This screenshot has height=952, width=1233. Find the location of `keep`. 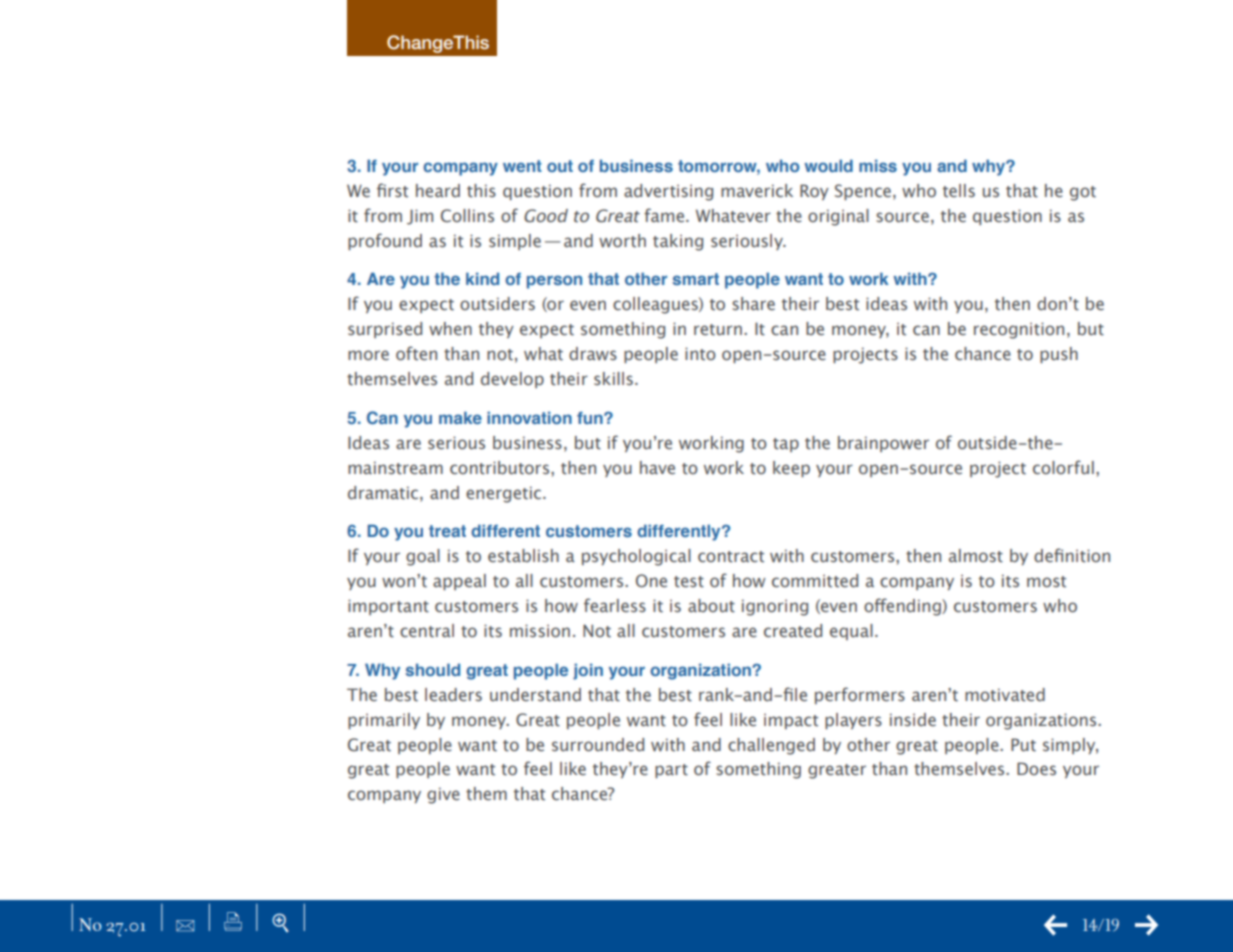

keep is located at coordinates (791, 469).
